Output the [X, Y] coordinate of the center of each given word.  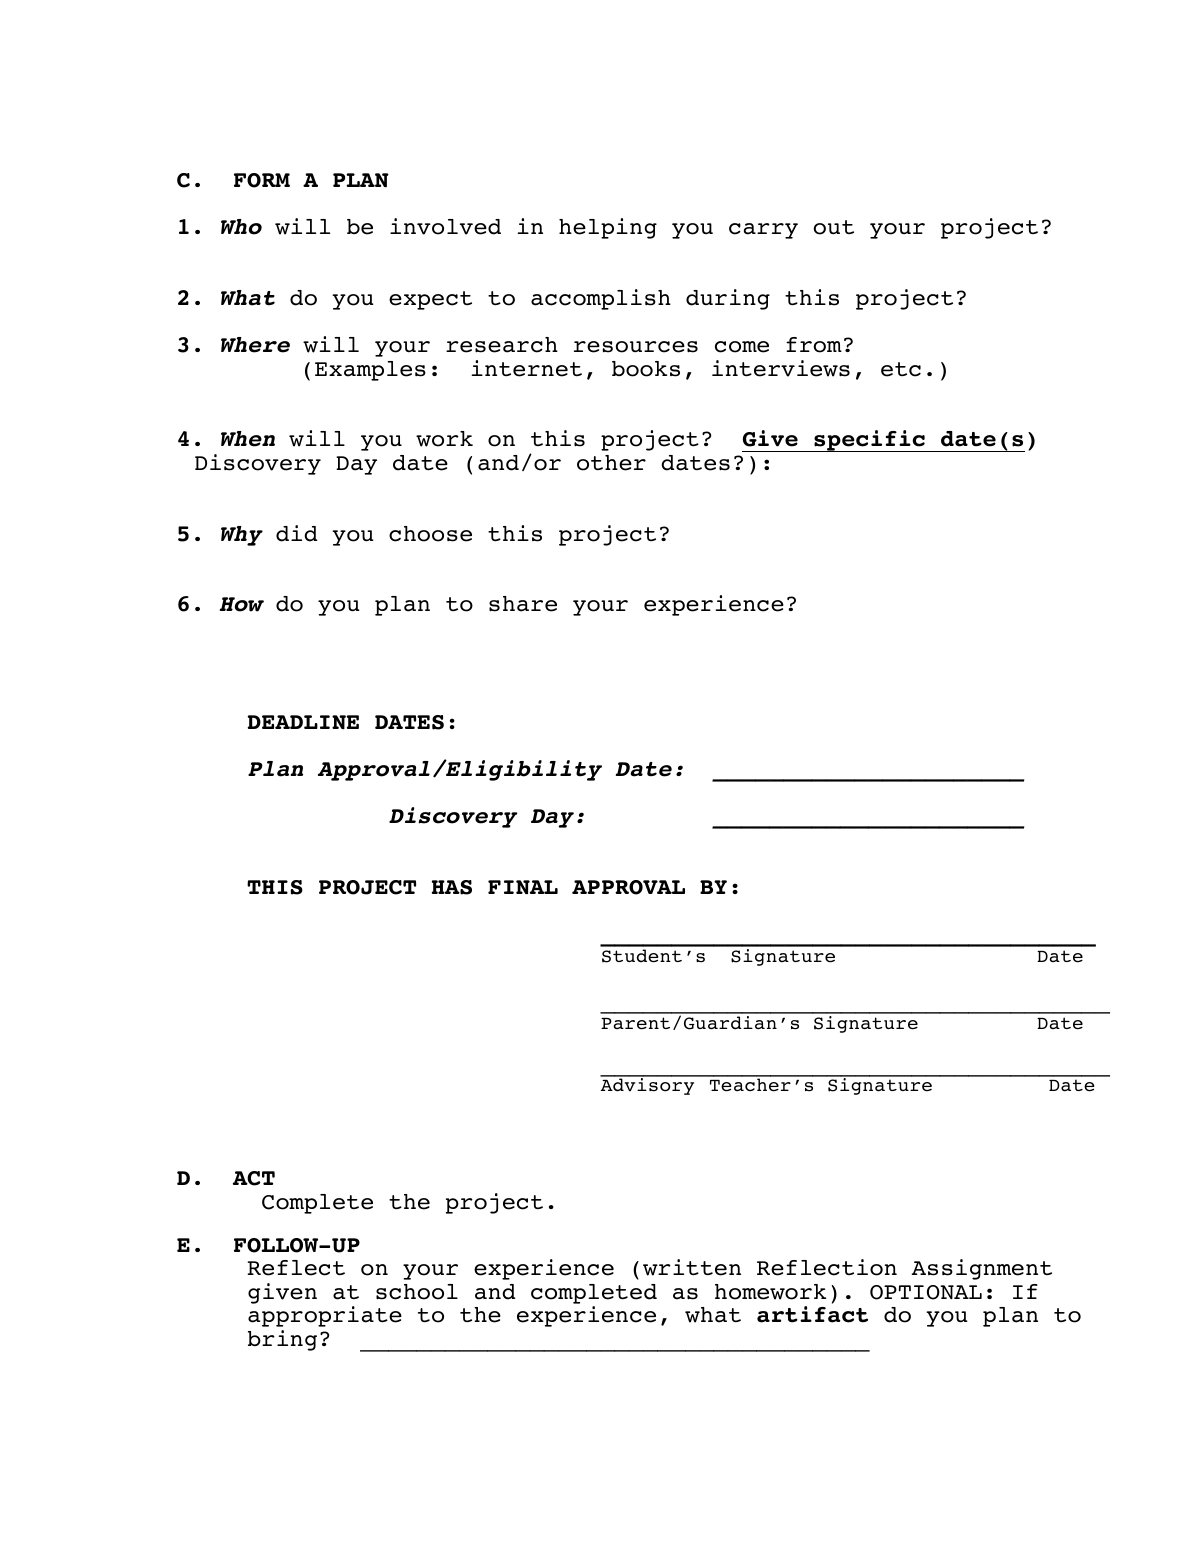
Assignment [982, 1269]
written [692, 1267]
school [417, 1292]
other [611, 463]
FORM [262, 180]
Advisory [648, 1085]
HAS [452, 887]
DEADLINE [303, 722]
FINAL [523, 887]
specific [869, 441]
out [834, 227]
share [523, 604]
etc [901, 369]
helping [608, 228]
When [248, 439]
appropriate [325, 1316]
